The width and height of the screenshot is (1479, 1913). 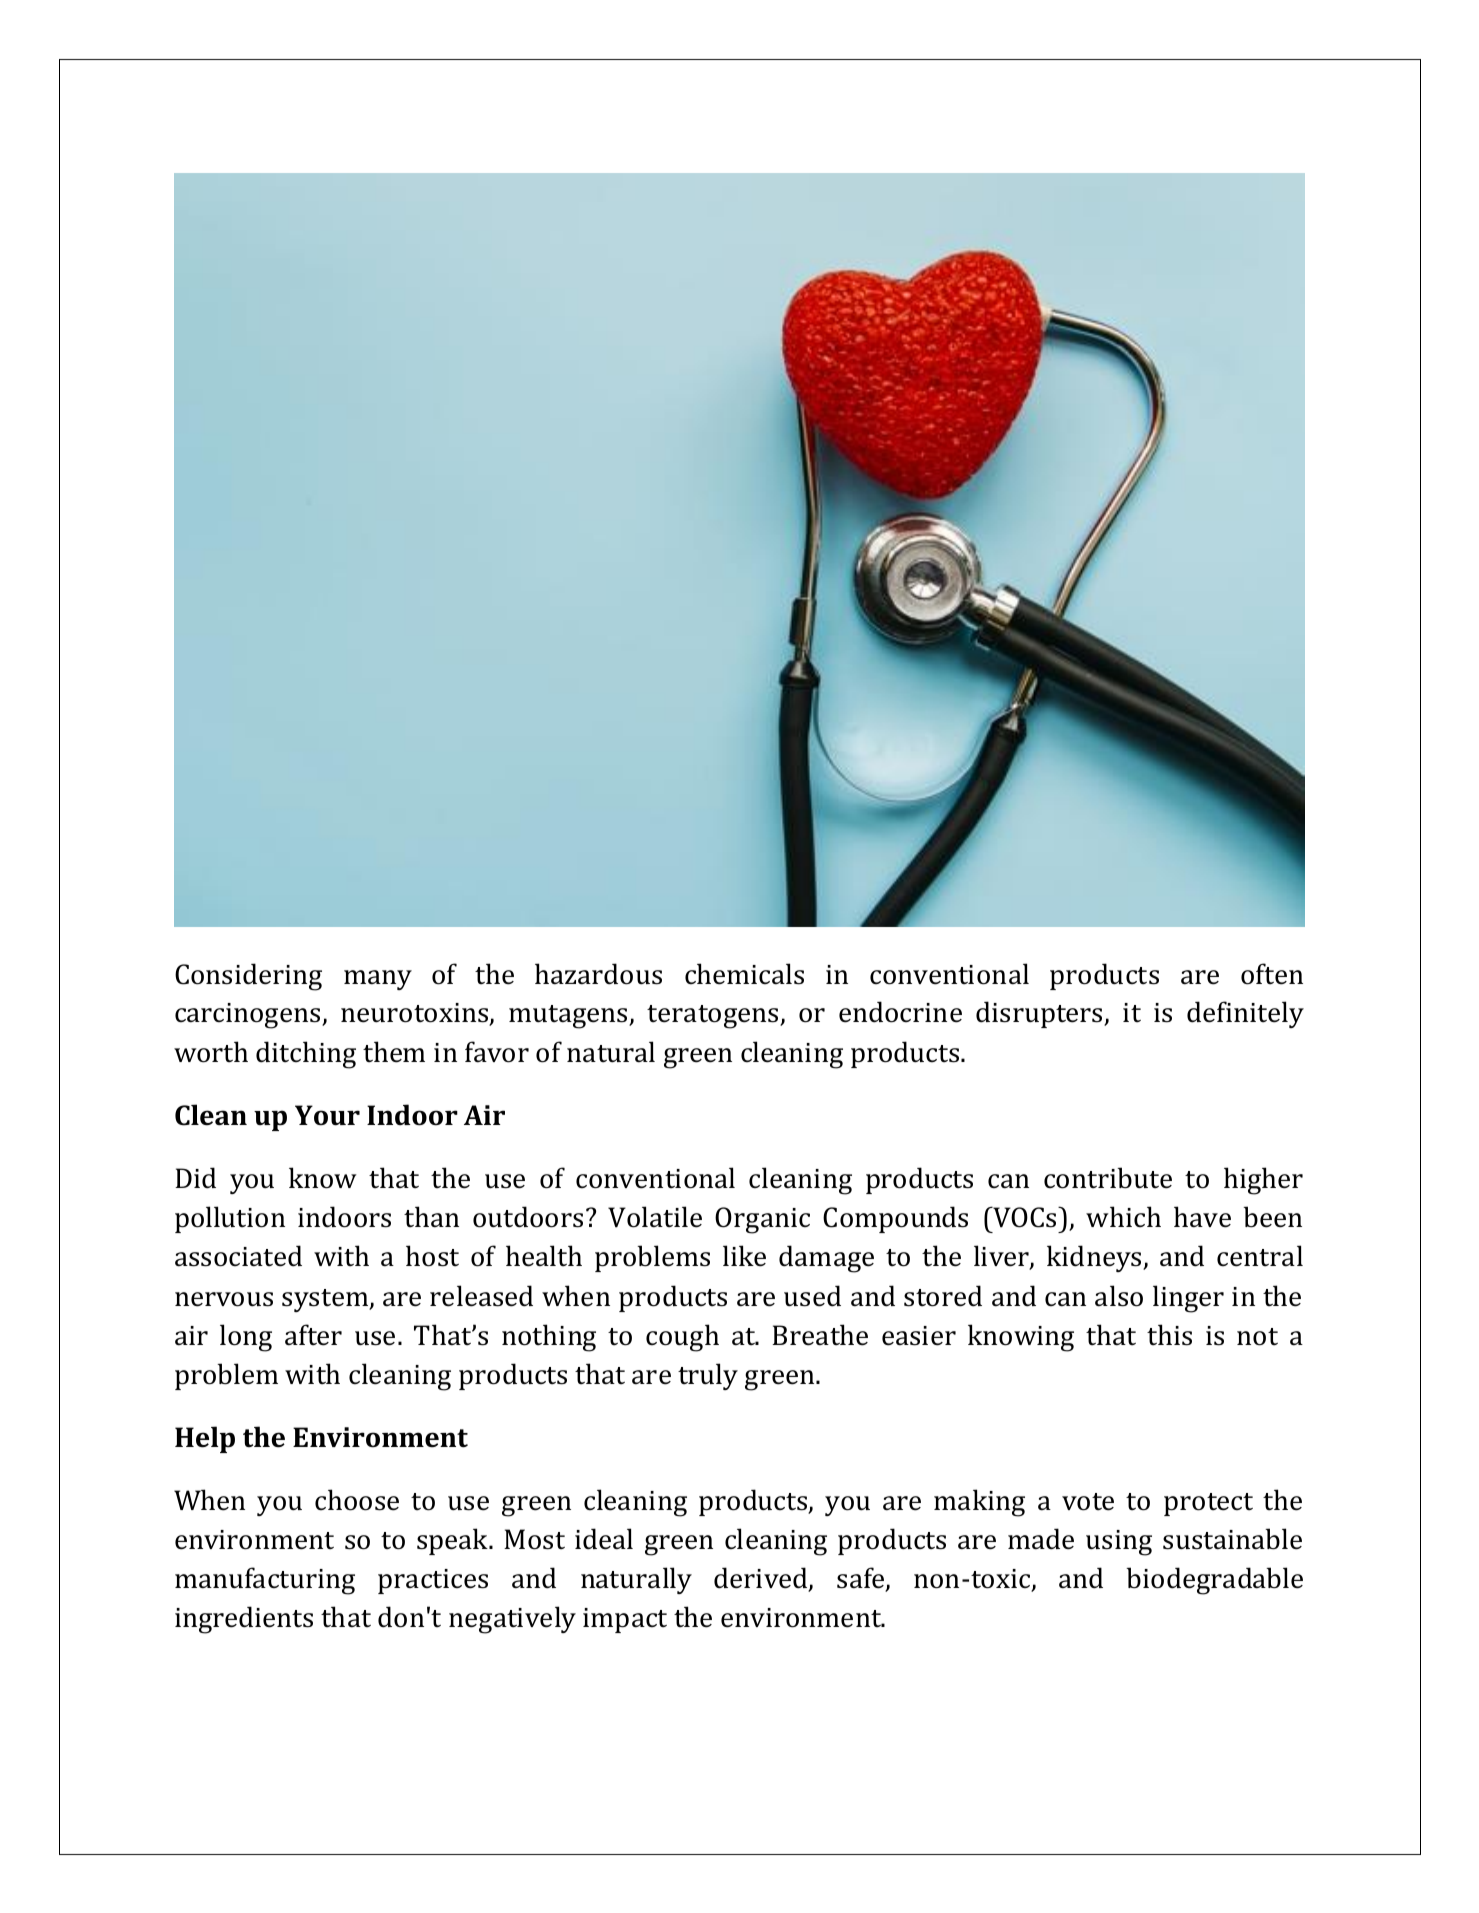 What do you see at coordinates (1214, 1581) in the screenshot?
I see `biodegradable` at bounding box center [1214, 1581].
